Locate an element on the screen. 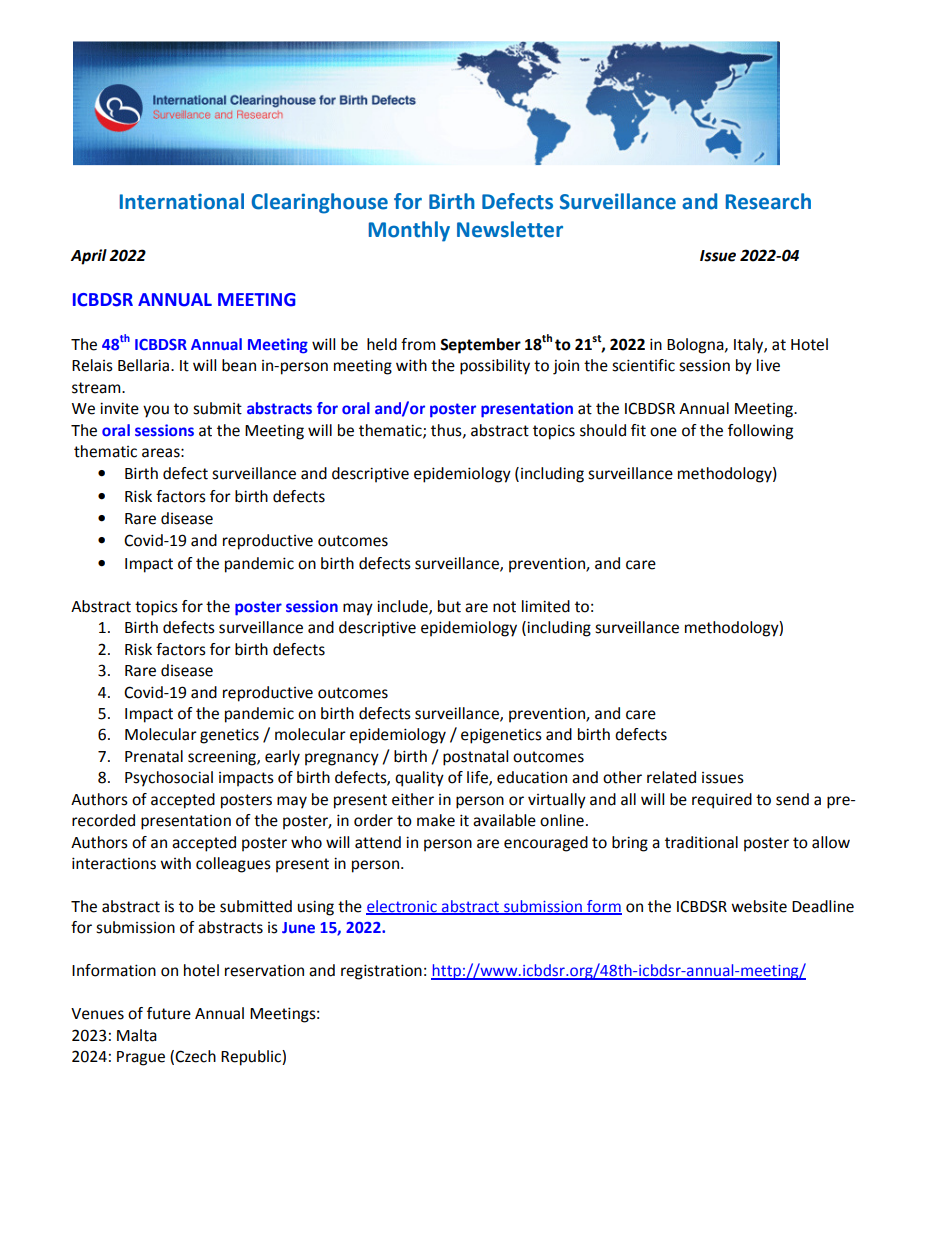 The height and width of the screenshot is (1233, 952). traditional is located at coordinates (701, 842).
